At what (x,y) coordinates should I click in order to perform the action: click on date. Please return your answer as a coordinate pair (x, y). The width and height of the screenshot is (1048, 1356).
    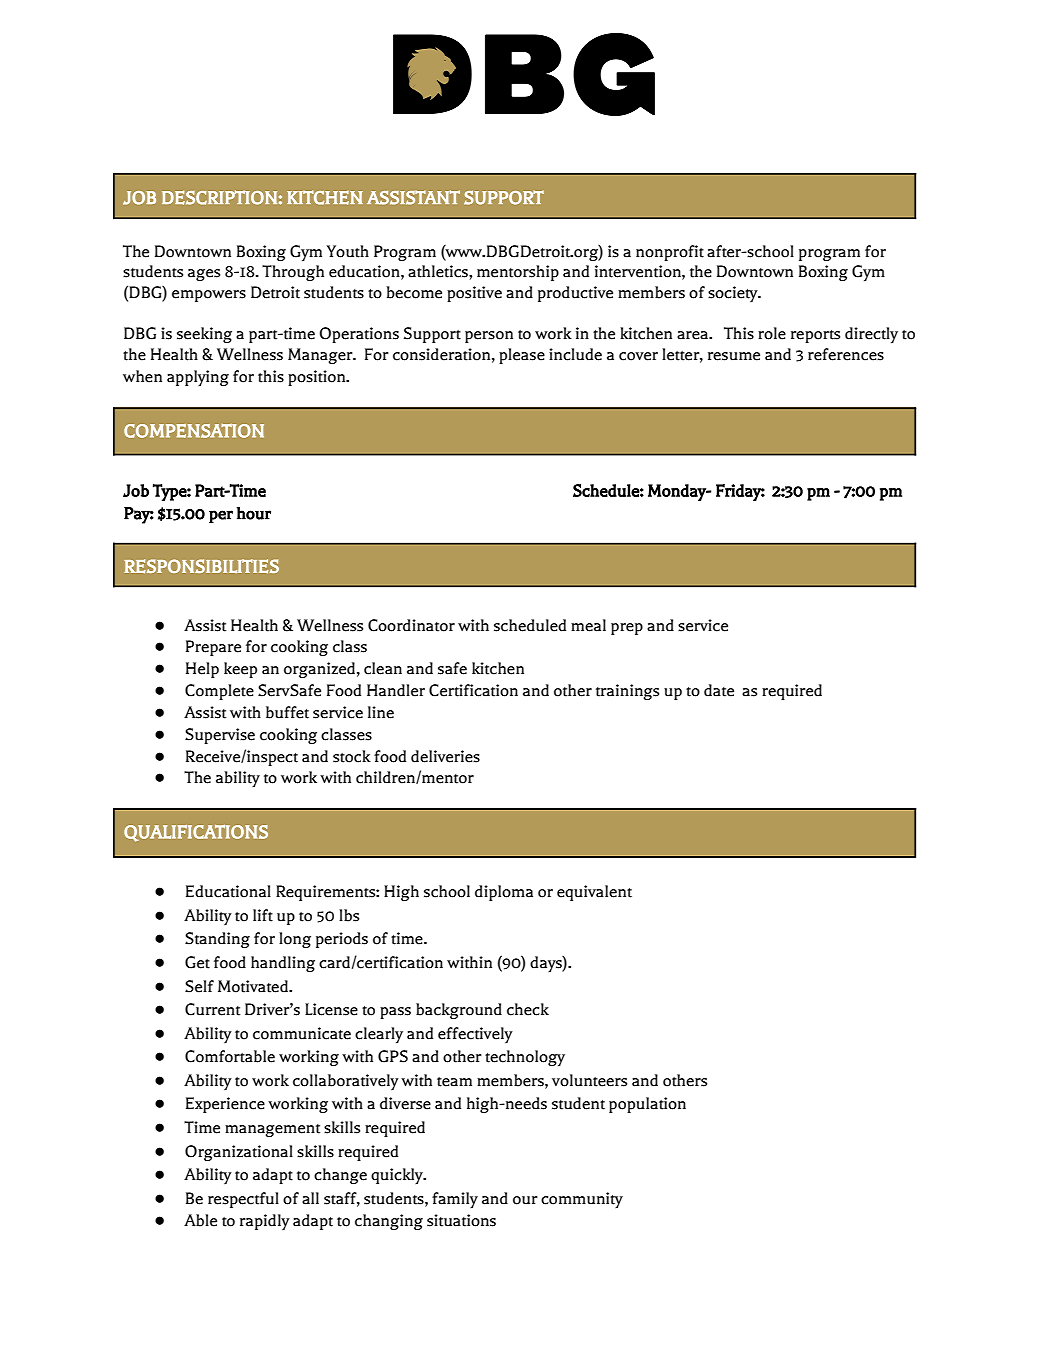
    Looking at the image, I should click on (719, 690).
